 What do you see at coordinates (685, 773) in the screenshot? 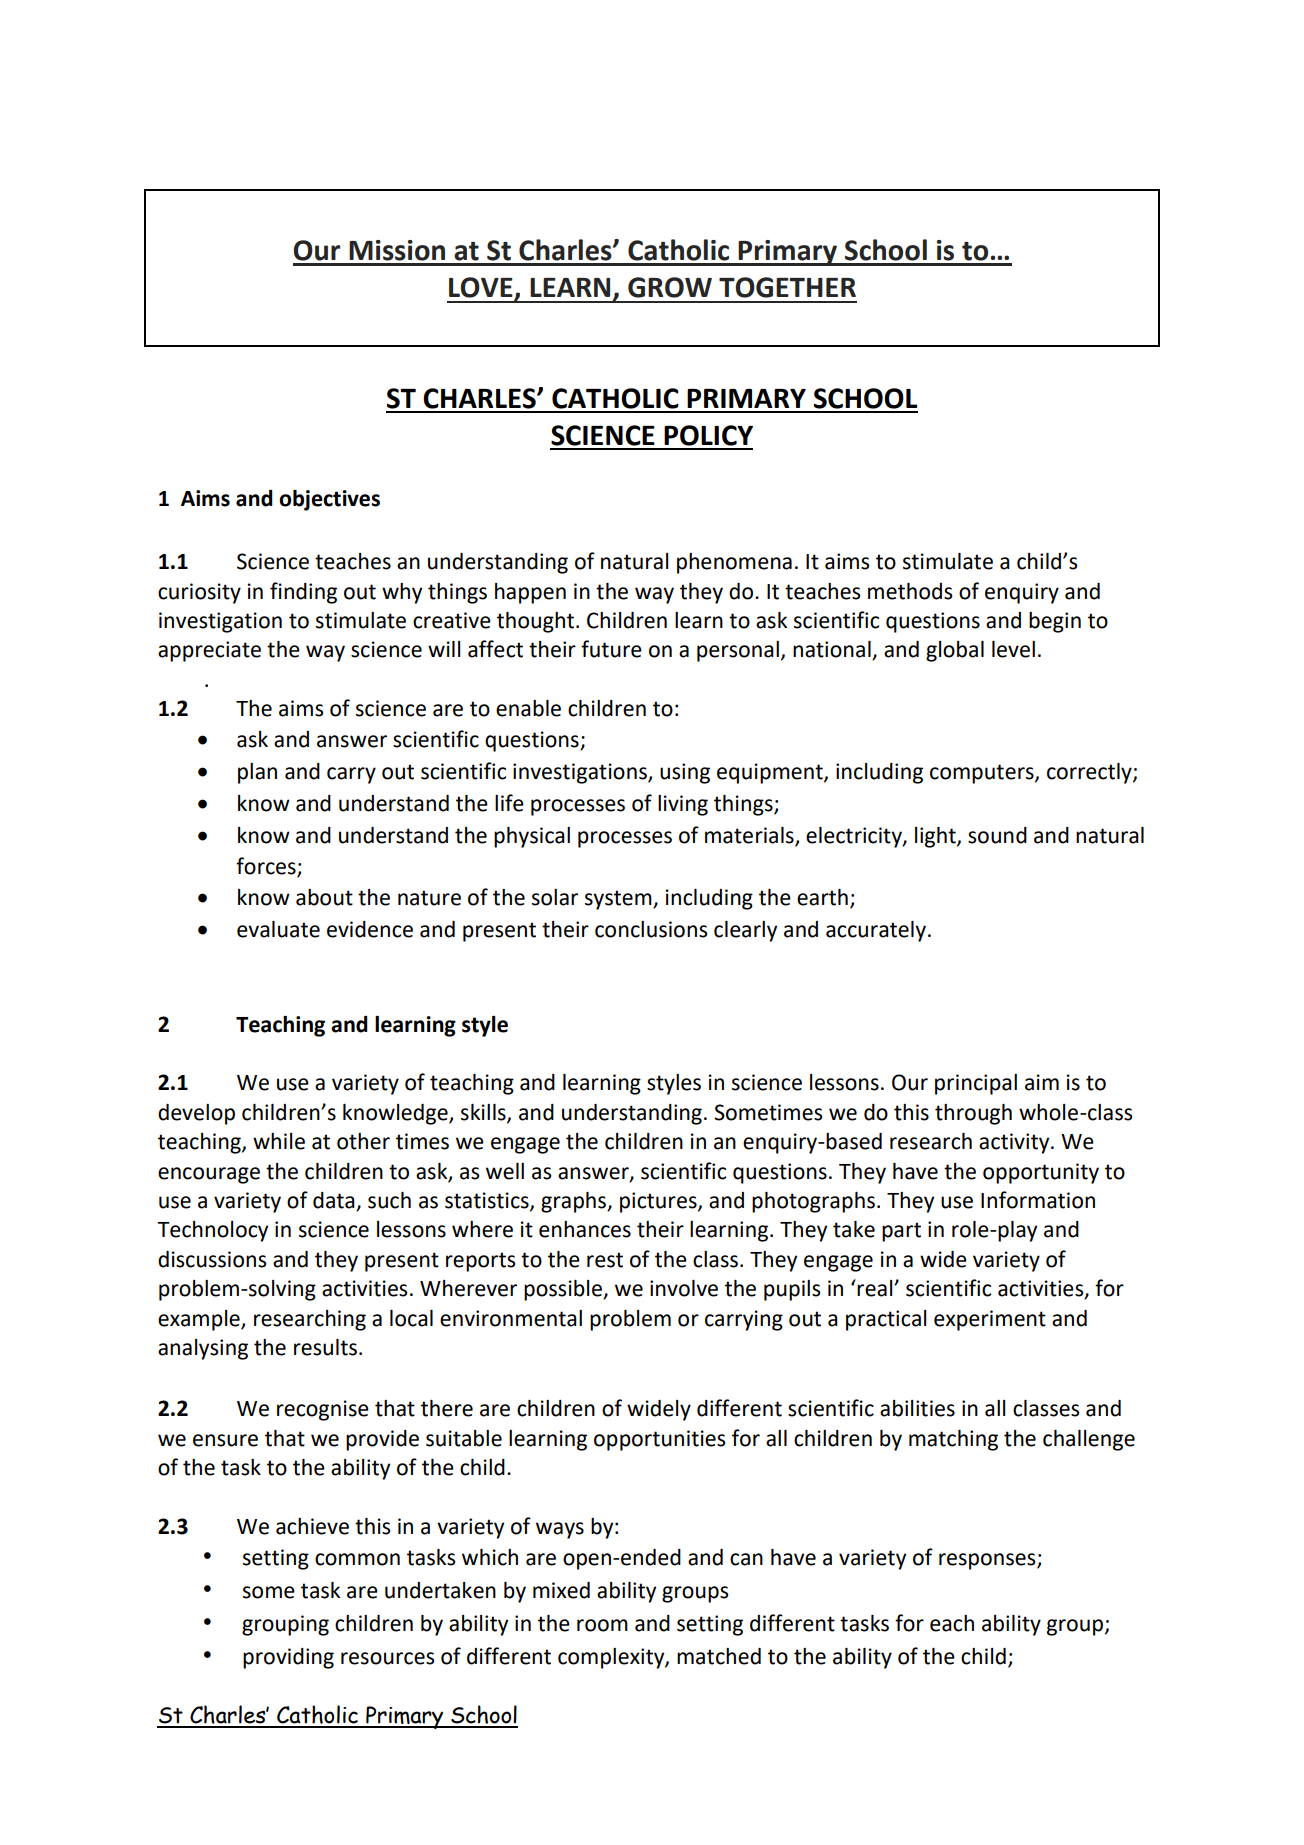
I see `using` at bounding box center [685, 773].
